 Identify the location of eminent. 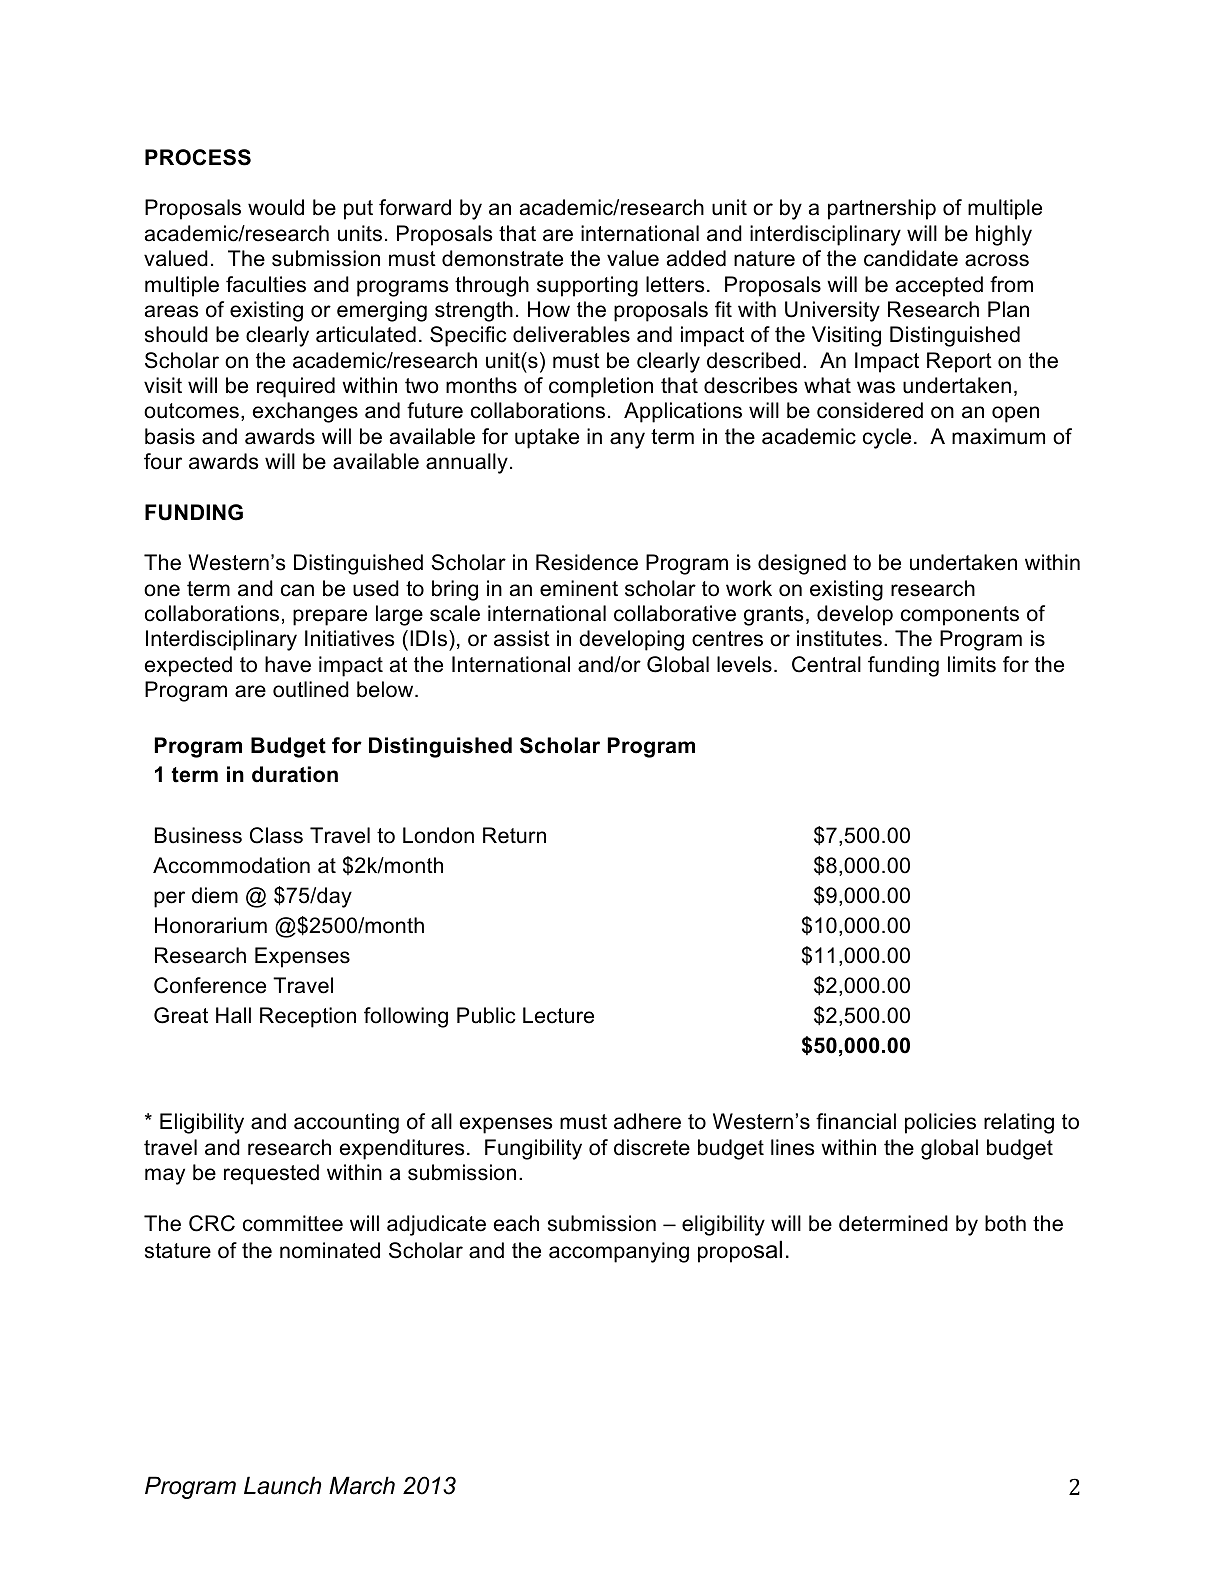
(579, 588).
